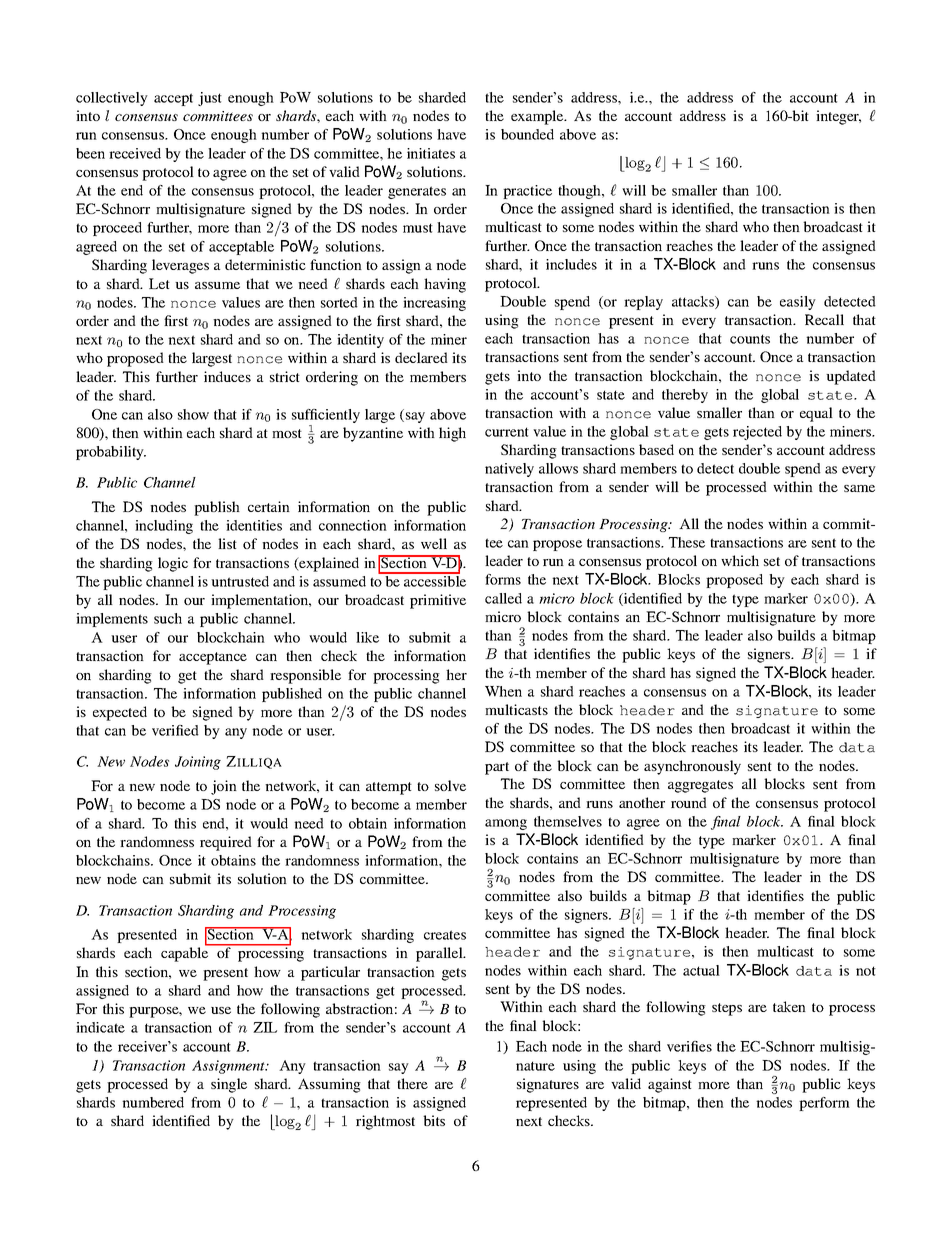  I want to click on required, so click(226, 843).
